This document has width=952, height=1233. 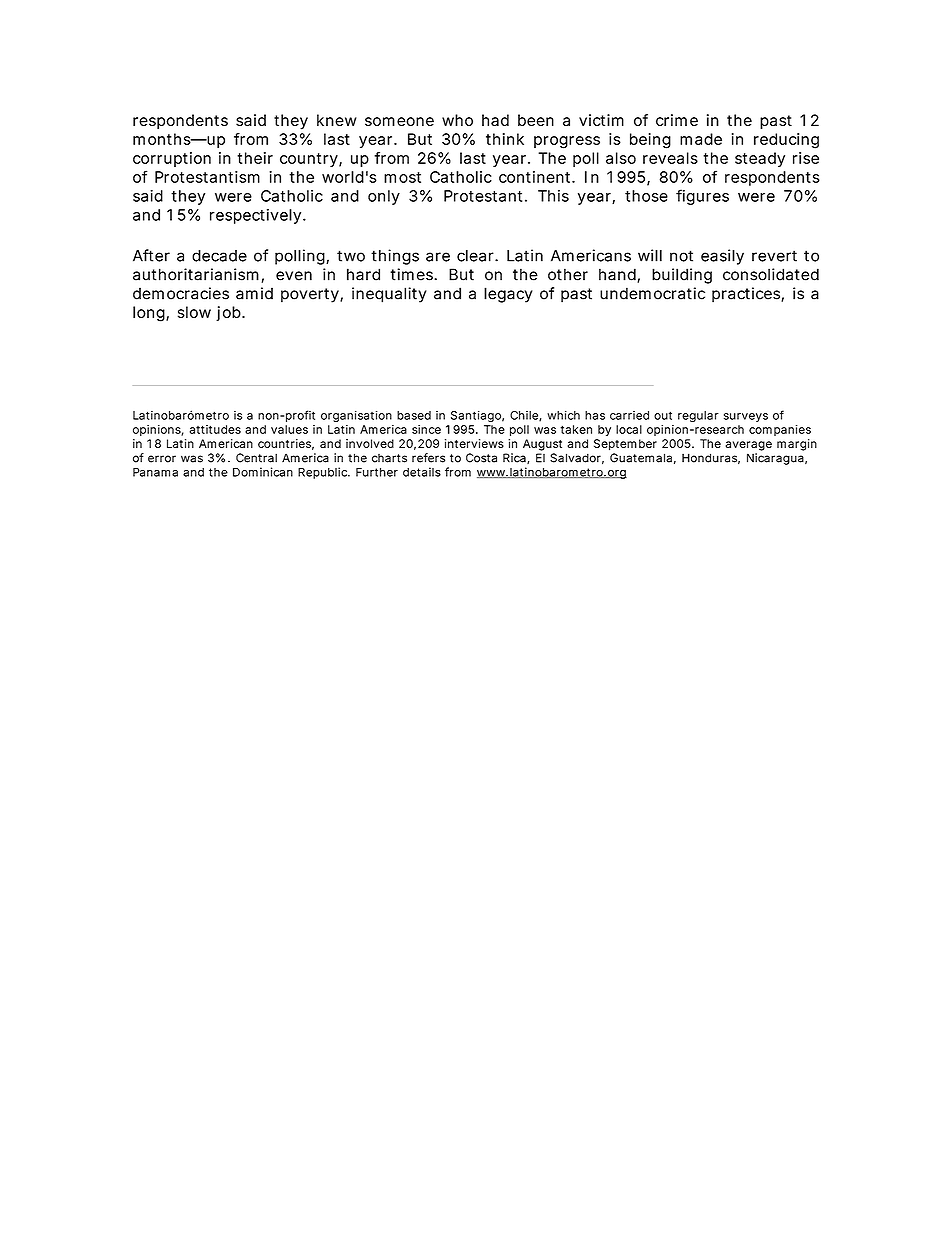 What do you see at coordinates (701, 139) in the document?
I see `made` at bounding box center [701, 139].
